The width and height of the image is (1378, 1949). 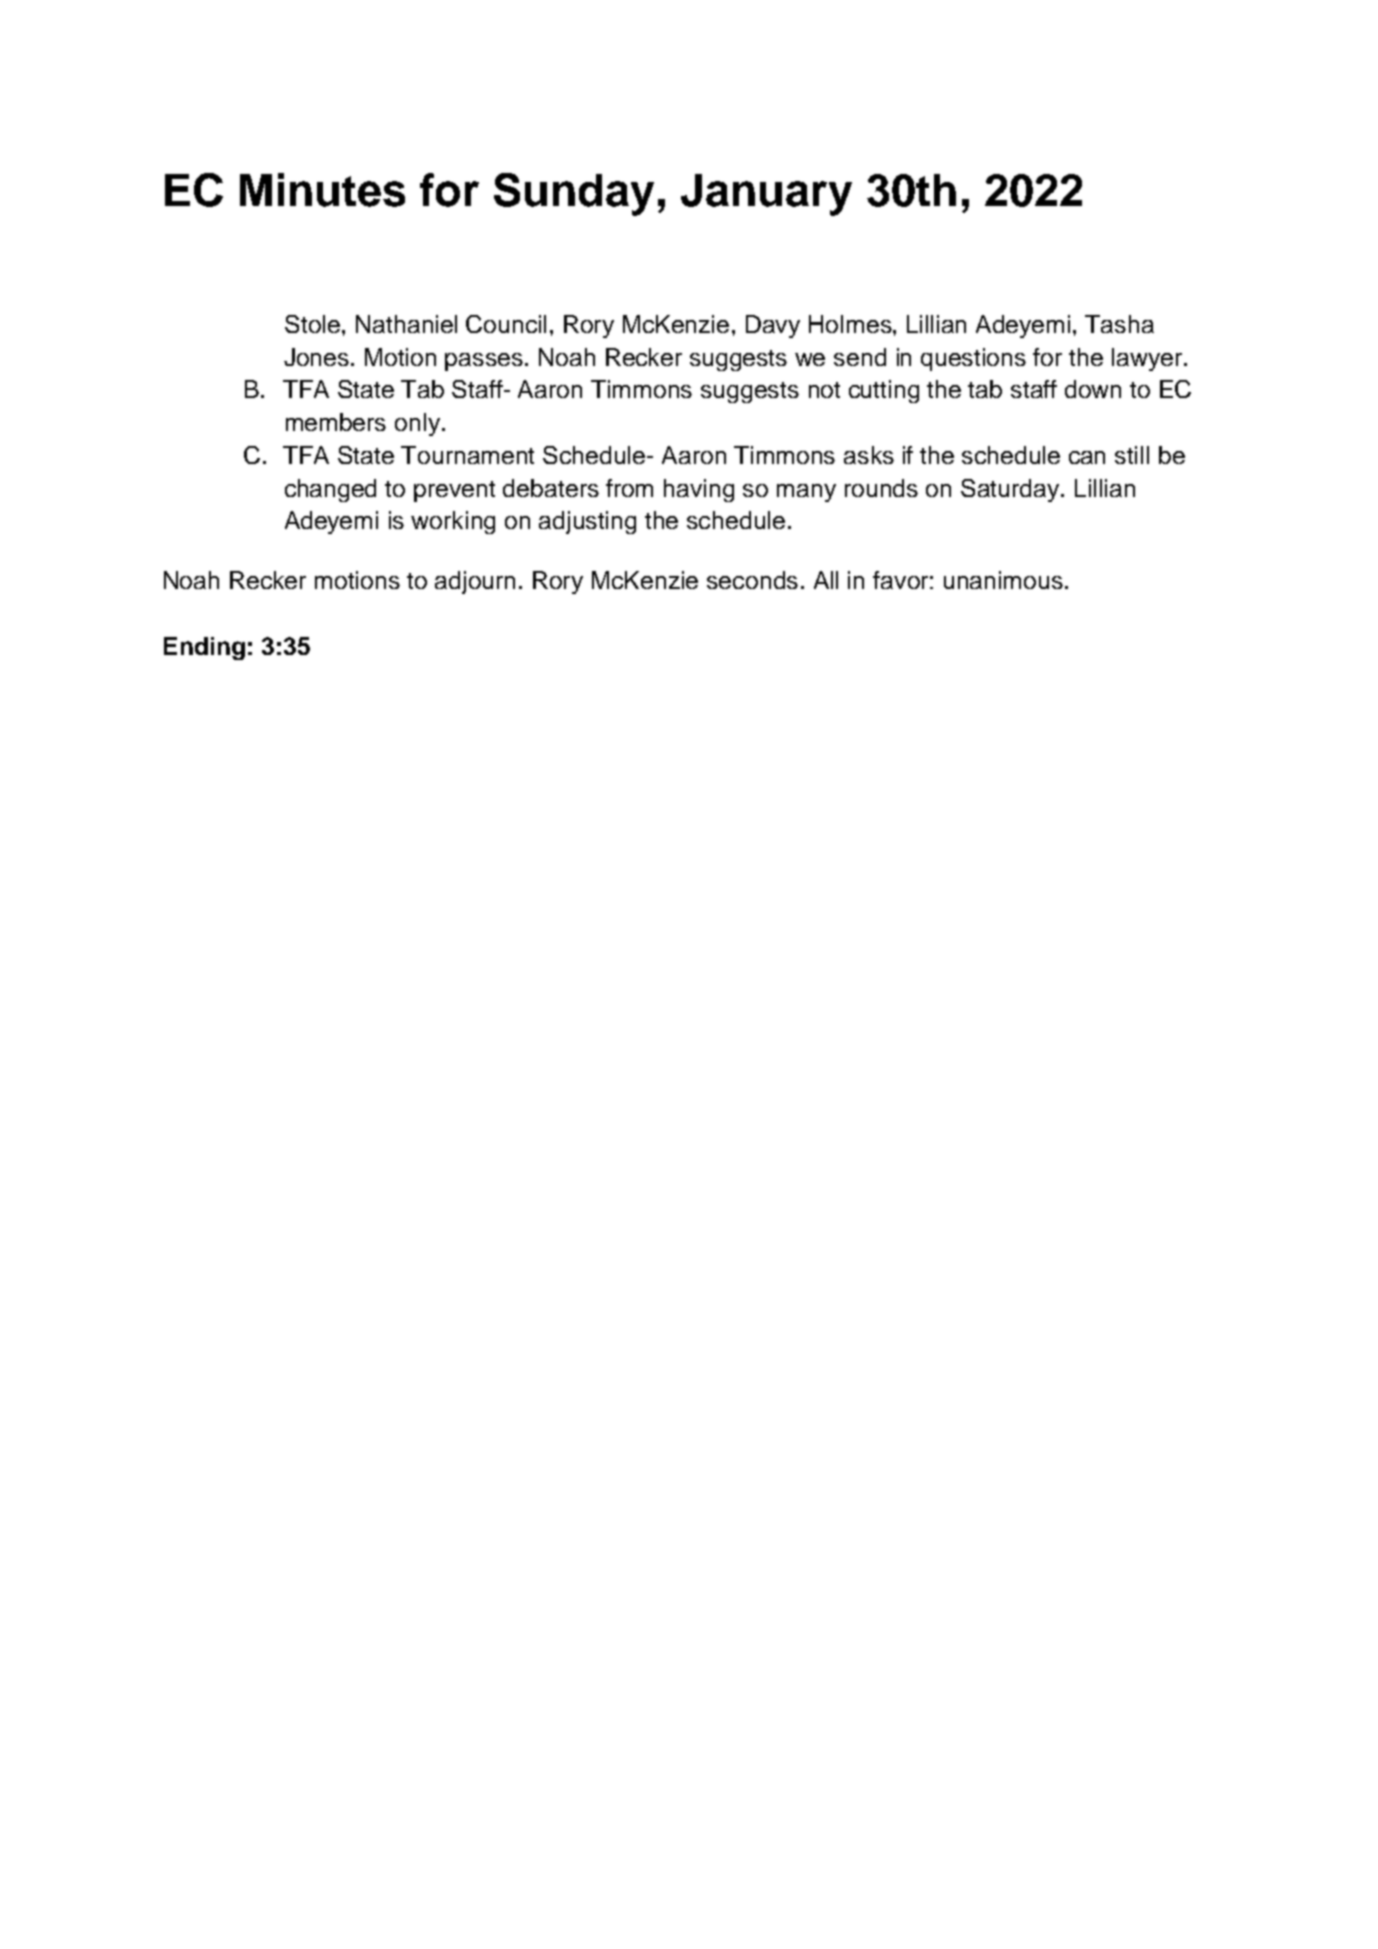 I want to click on Ending, so click(x=204, y=648).
